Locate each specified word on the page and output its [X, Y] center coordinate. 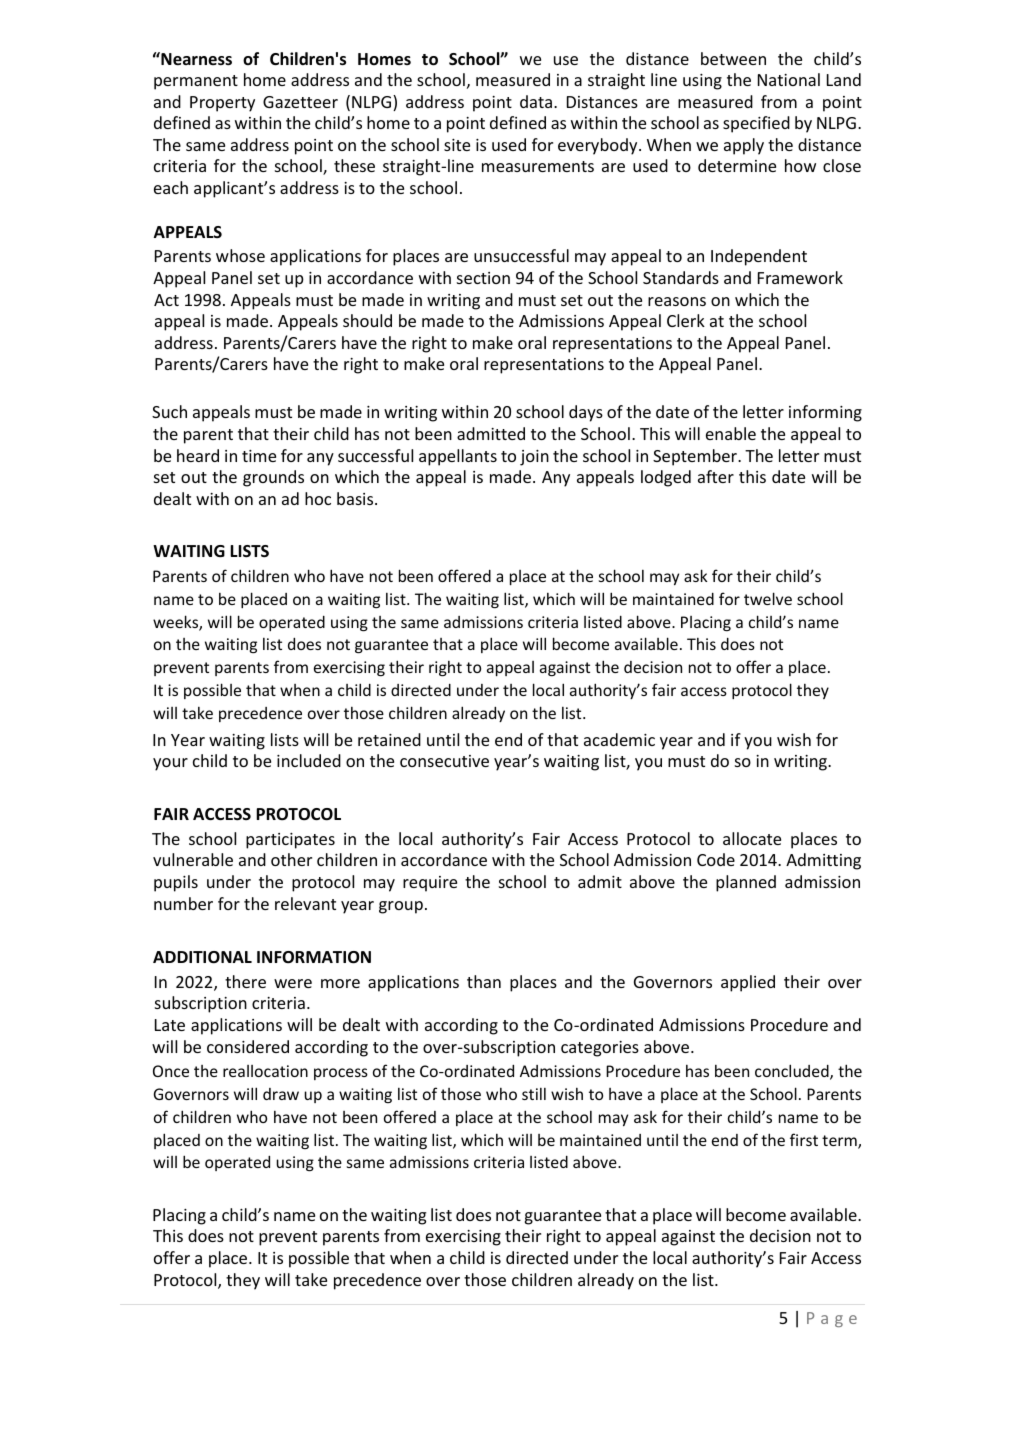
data [537, 101]
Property [222, 104]
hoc [318, 498]
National [789, 79]
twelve [768, 598]
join [534, 458]
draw [281, 1094]
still [534, 1094]
